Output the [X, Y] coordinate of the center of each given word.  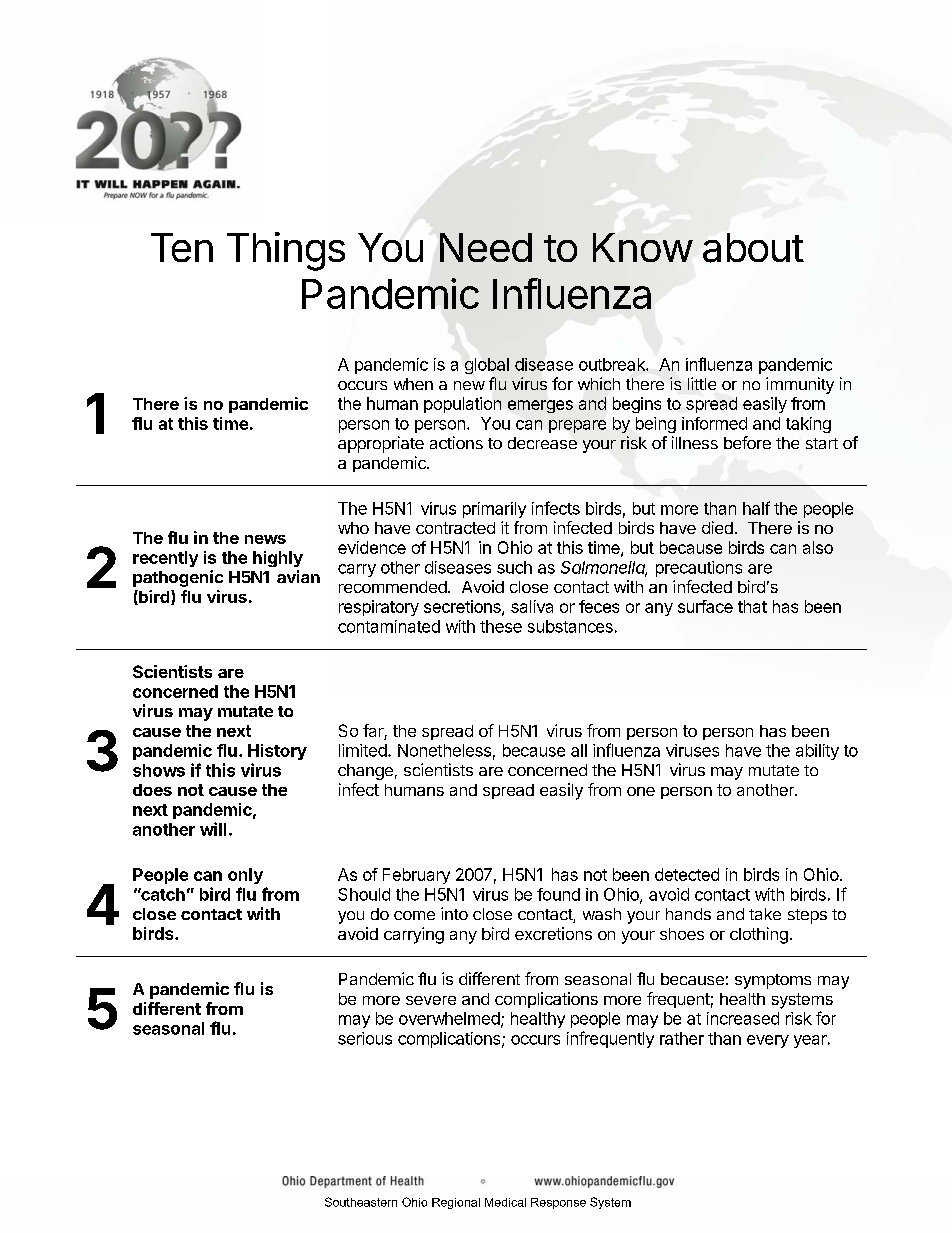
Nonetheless [444, 750]
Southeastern [361, 1202]
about [753, 248]
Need [486, 247]
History [277, 752]
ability [817, 752]
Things [286, 251]
